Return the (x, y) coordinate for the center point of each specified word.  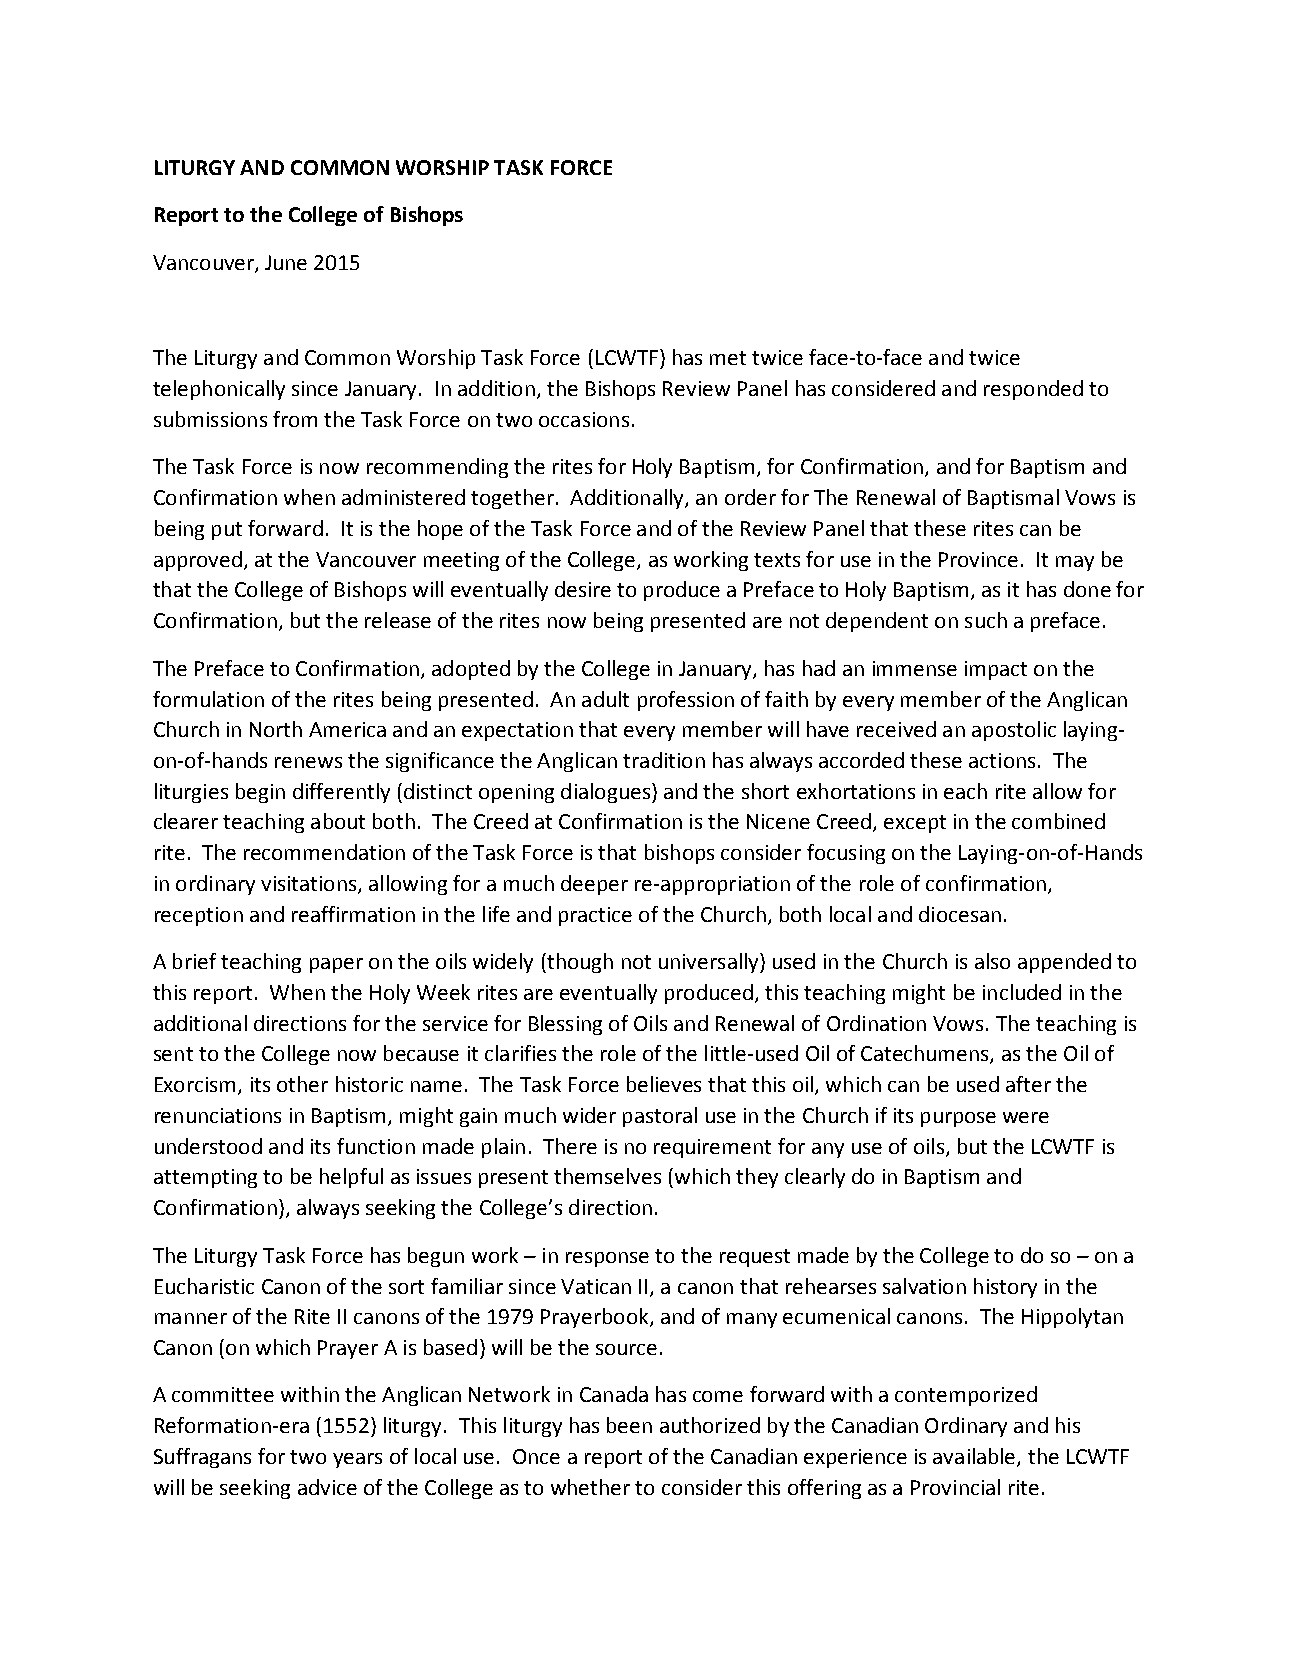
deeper (594, 885)
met (728, 358)
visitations (310, 884)
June (286, 262)
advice (327, 1487)
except (915, 824)
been (629, 1425)
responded (1033, 390)
